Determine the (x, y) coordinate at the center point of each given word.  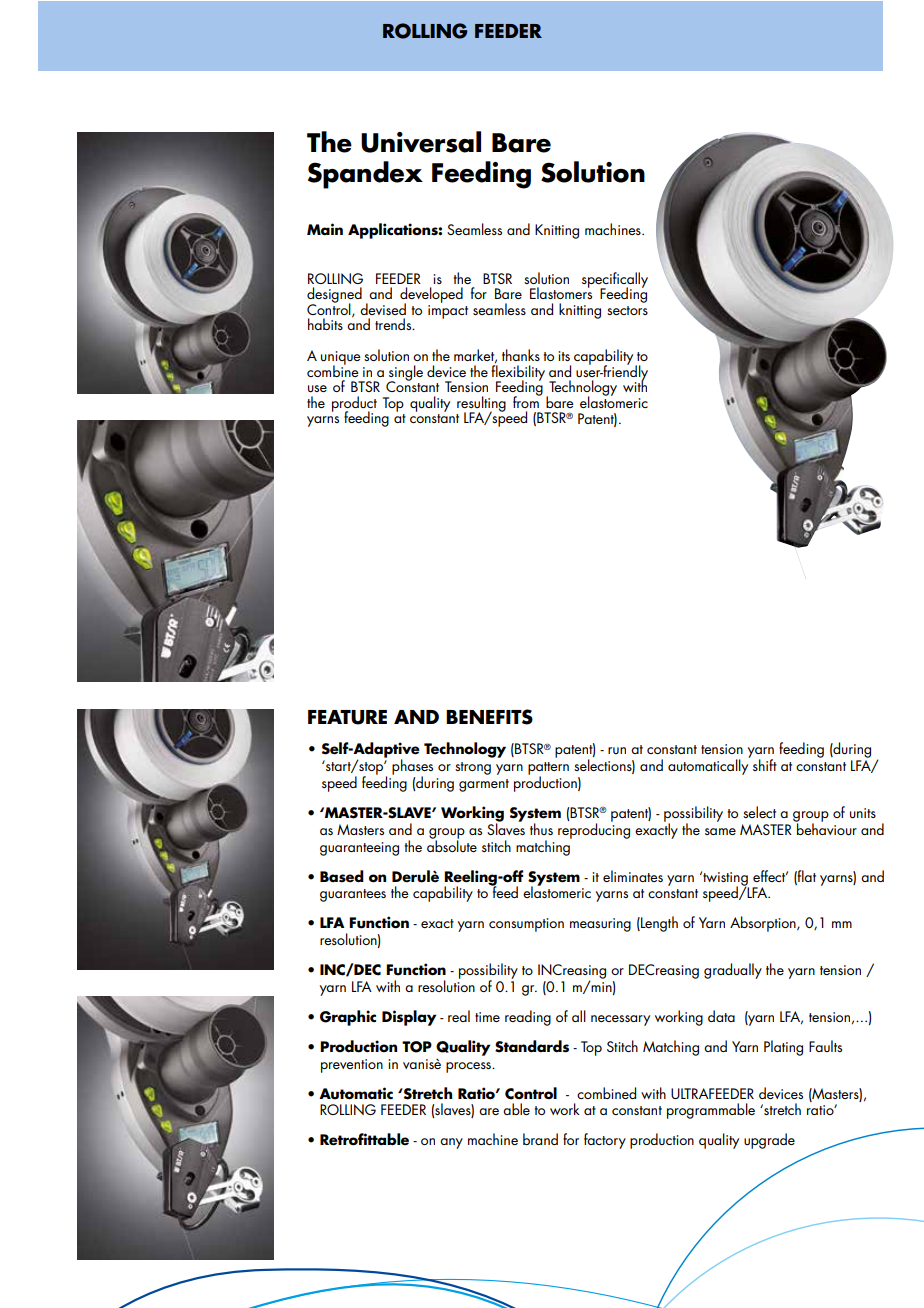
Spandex (365, 175)
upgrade (769, 1141)
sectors (627, 310)
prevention (352, 1066)
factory (605, 1141)
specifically (615, 281)
